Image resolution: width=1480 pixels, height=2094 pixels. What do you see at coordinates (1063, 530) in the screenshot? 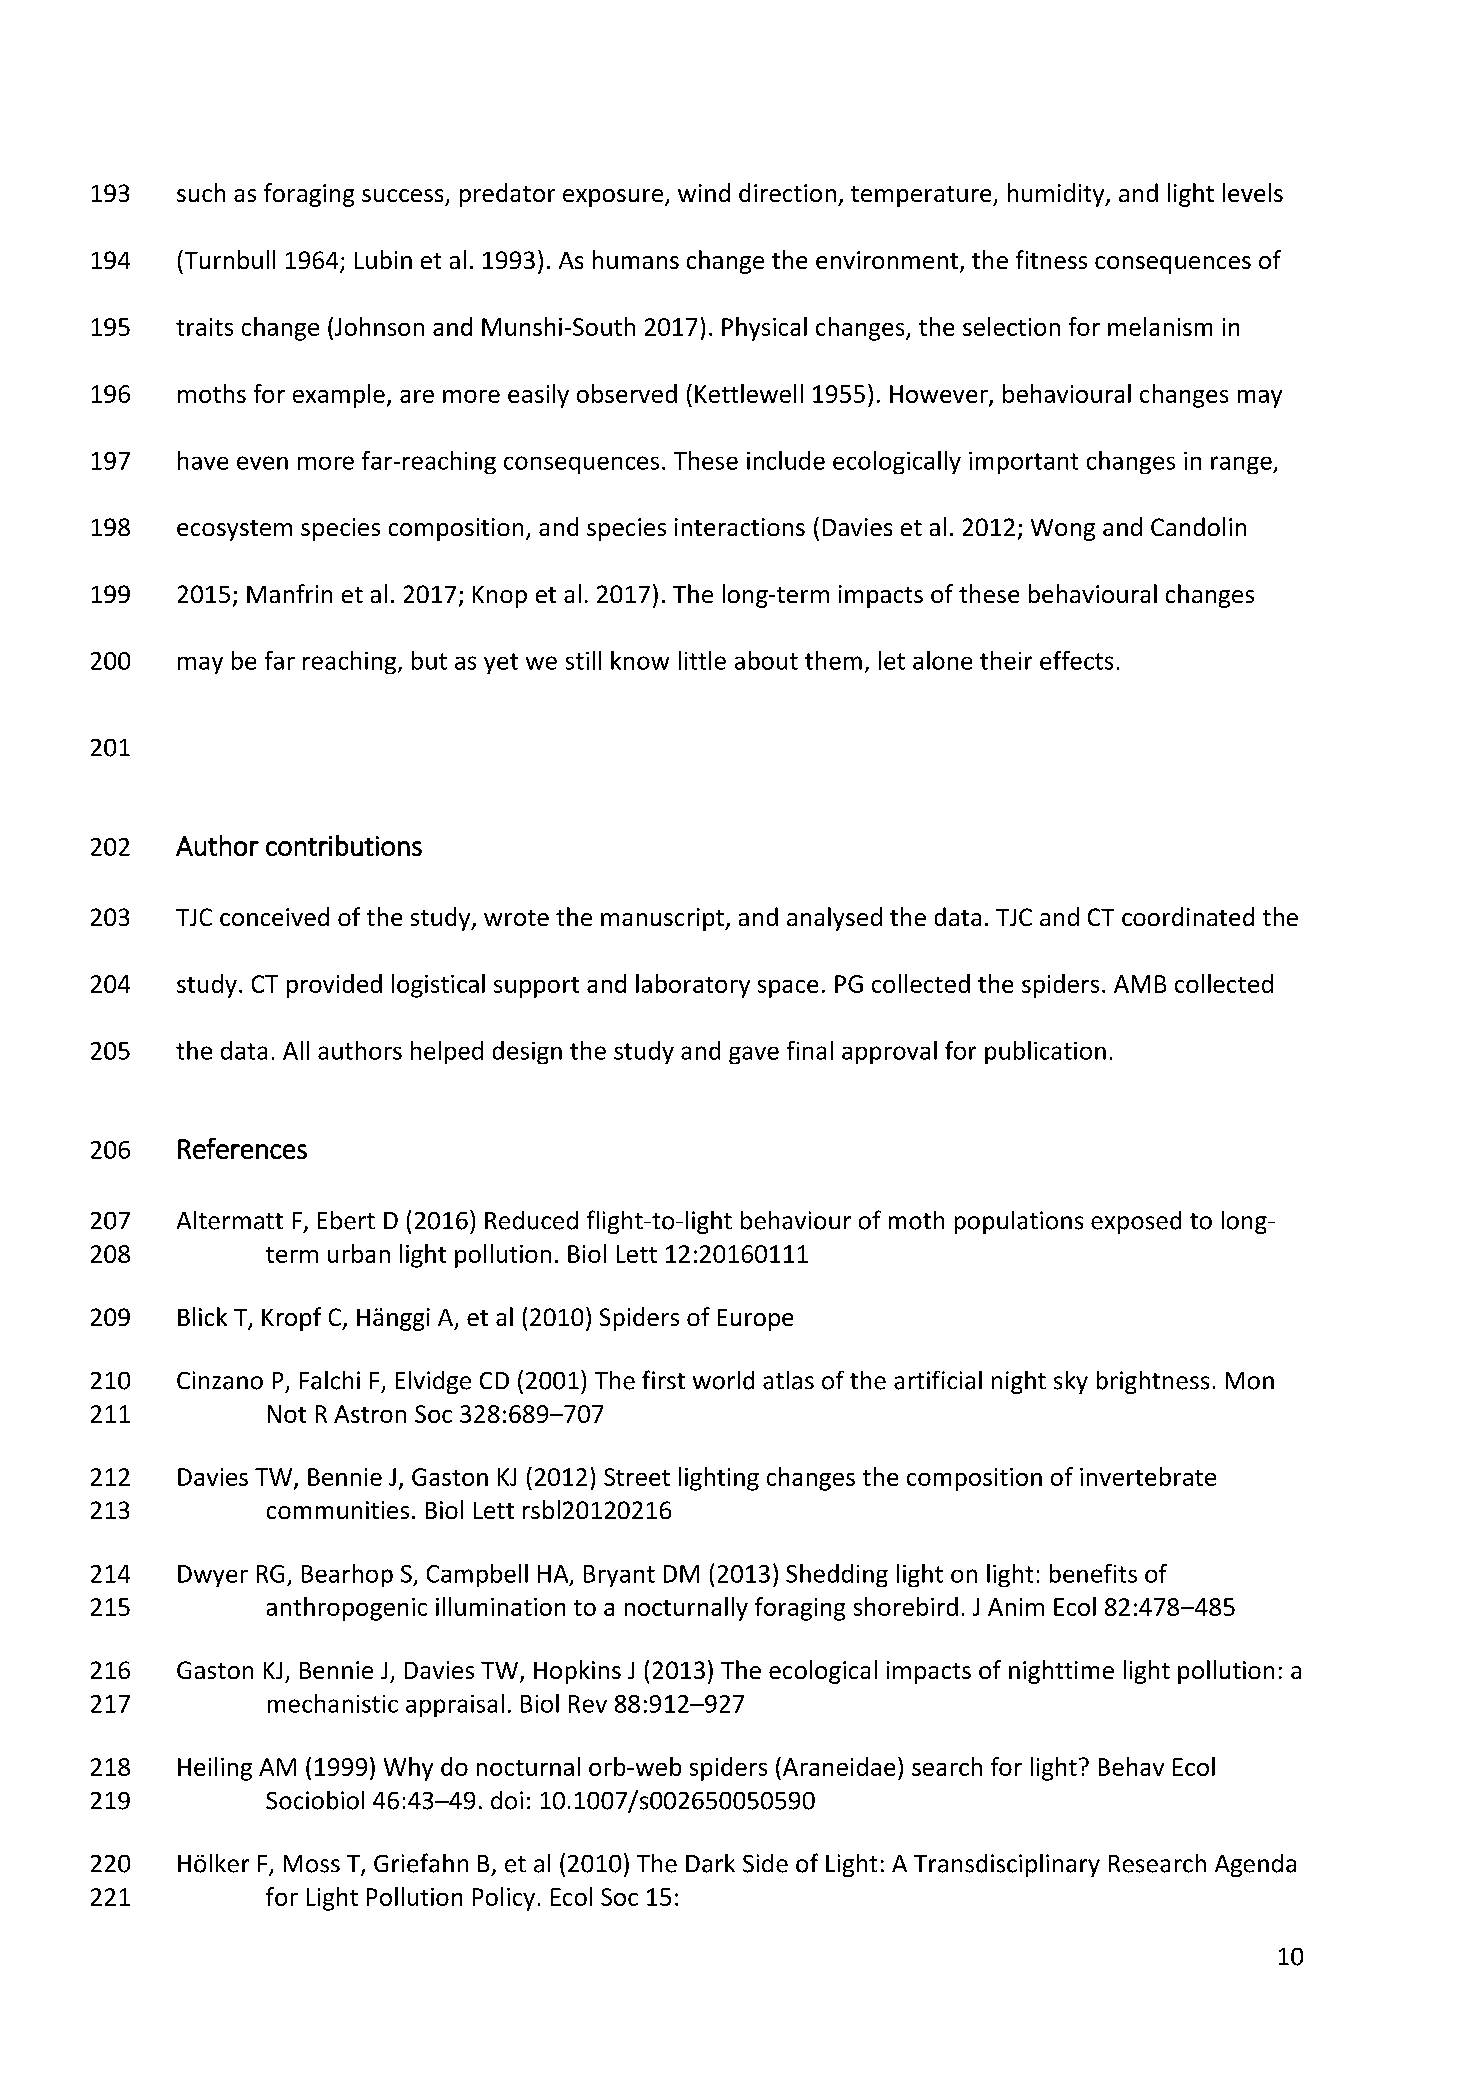
I see `Wong` at bounding box center [1063, 530].
